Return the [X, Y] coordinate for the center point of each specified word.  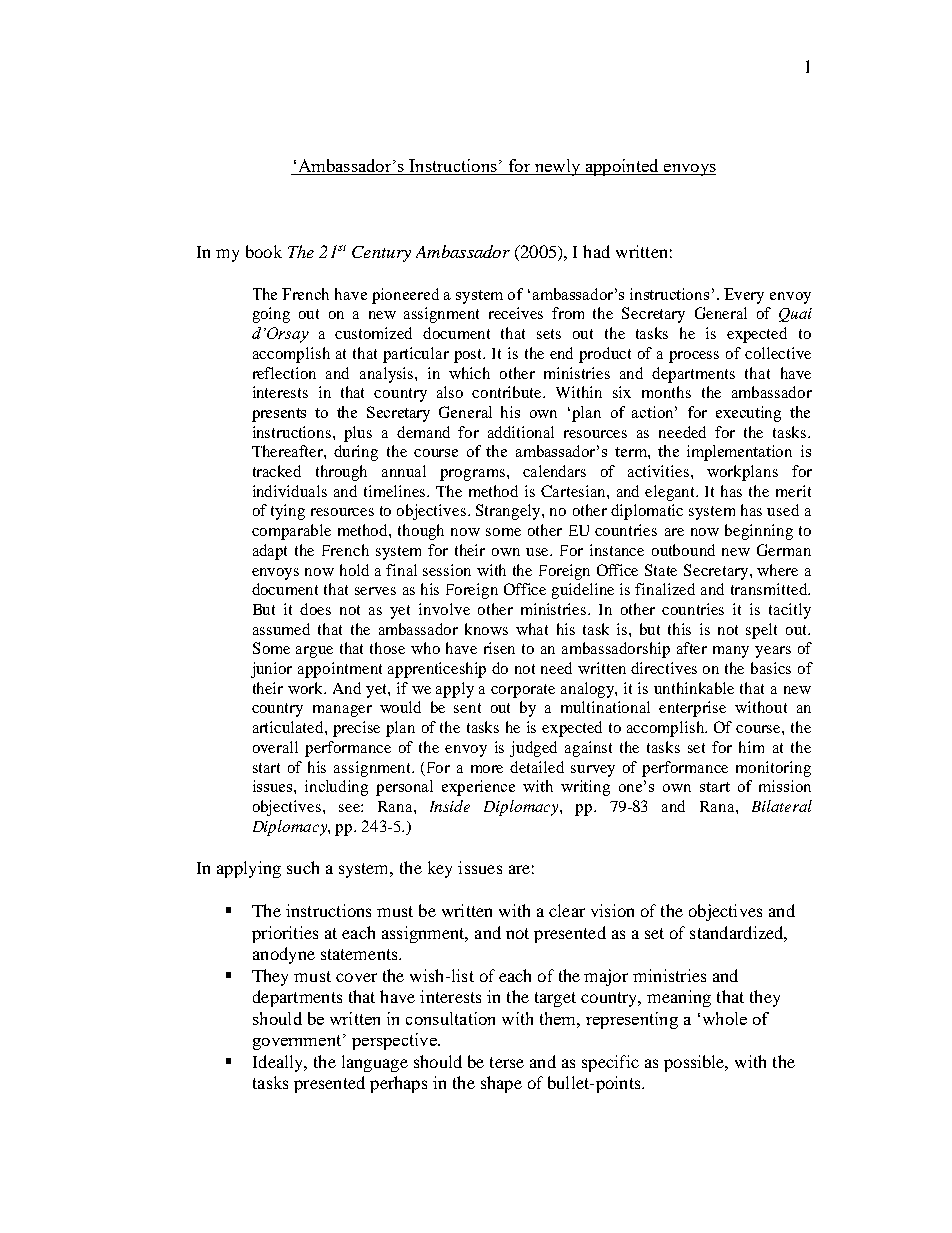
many [731, 652]
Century [381, 254]
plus [358, 434]
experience [478, 788]
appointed [622, 167]
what [532, 629]
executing [748, 414]
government [298, 1042]
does [315, 609]
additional [521, 432]
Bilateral [782, 806]
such [303, 867]
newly [557, 167]
